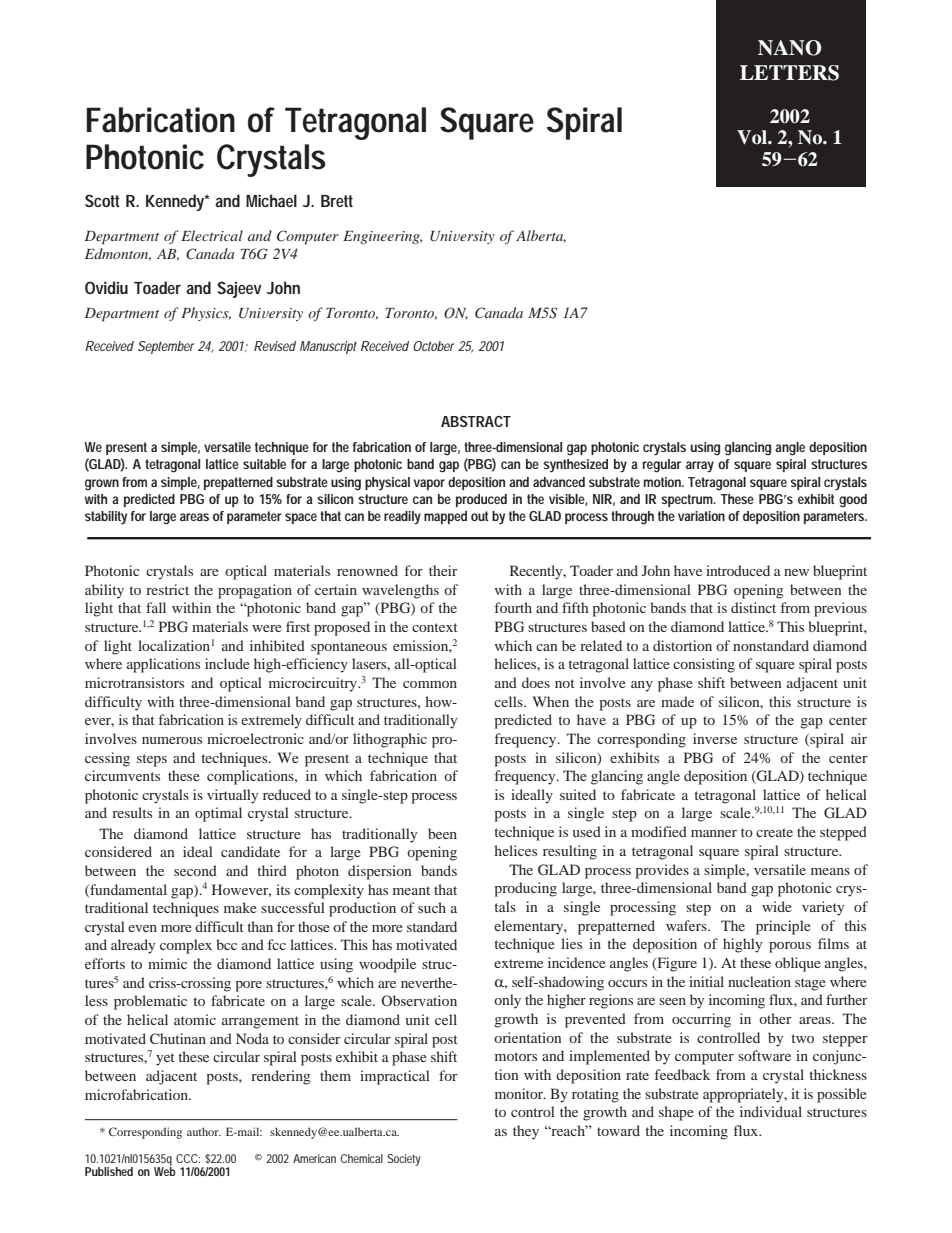  What do you see at coordinates (264, 464) in the screenshot?
I see `suitable` at bounding box center [264, 464].
